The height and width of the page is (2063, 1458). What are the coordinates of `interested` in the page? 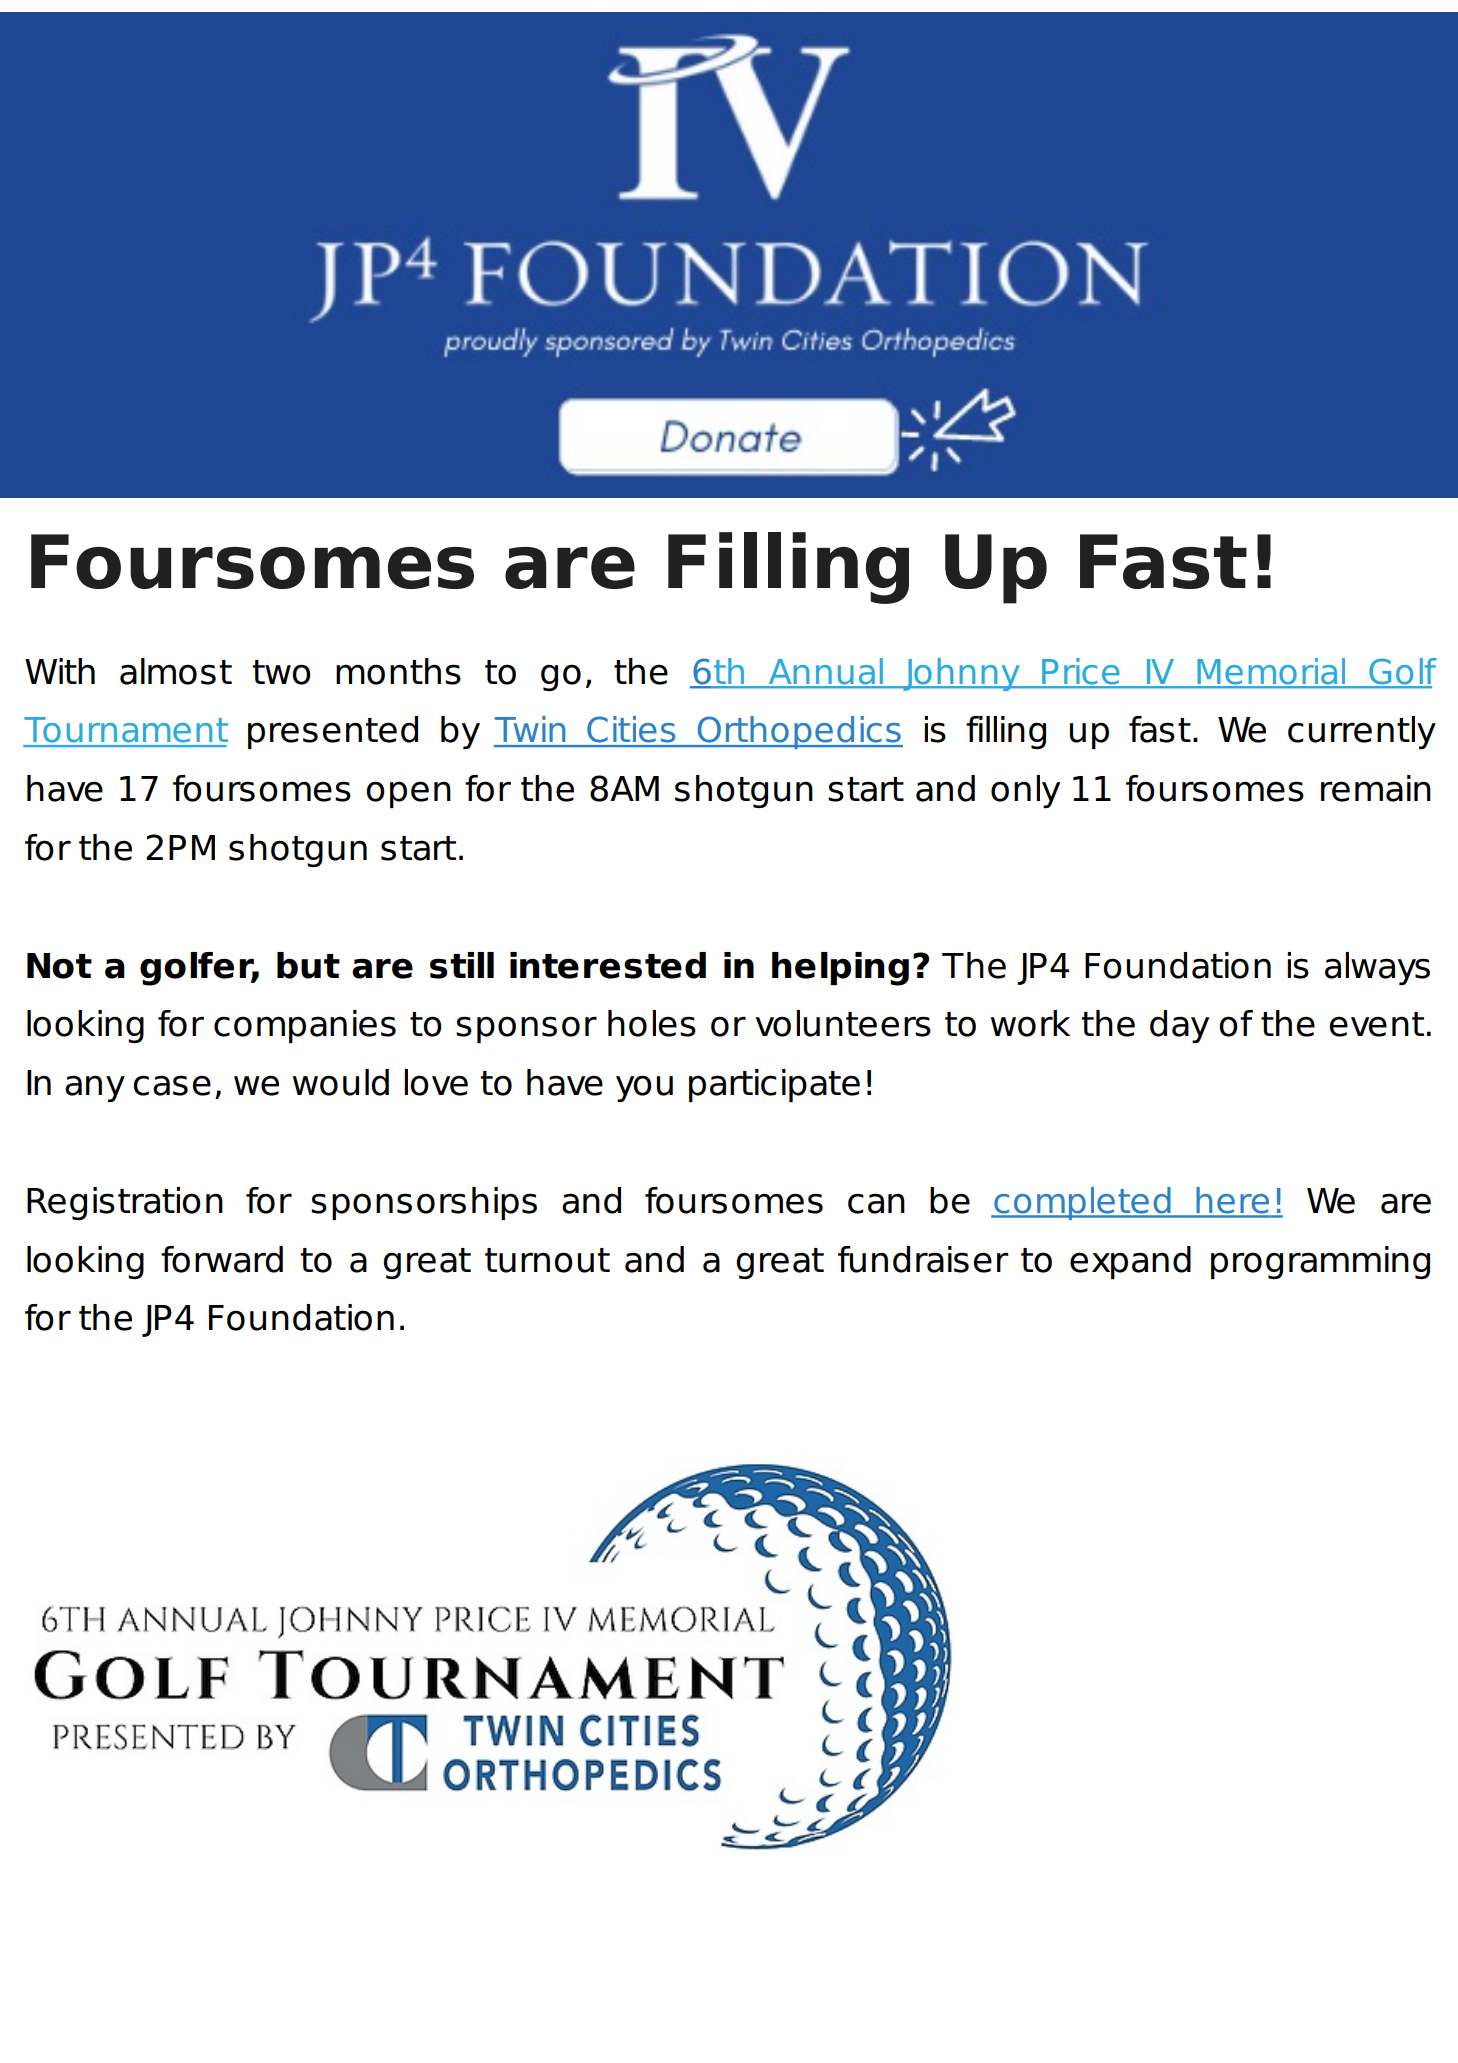 It's located at (608, 965).
